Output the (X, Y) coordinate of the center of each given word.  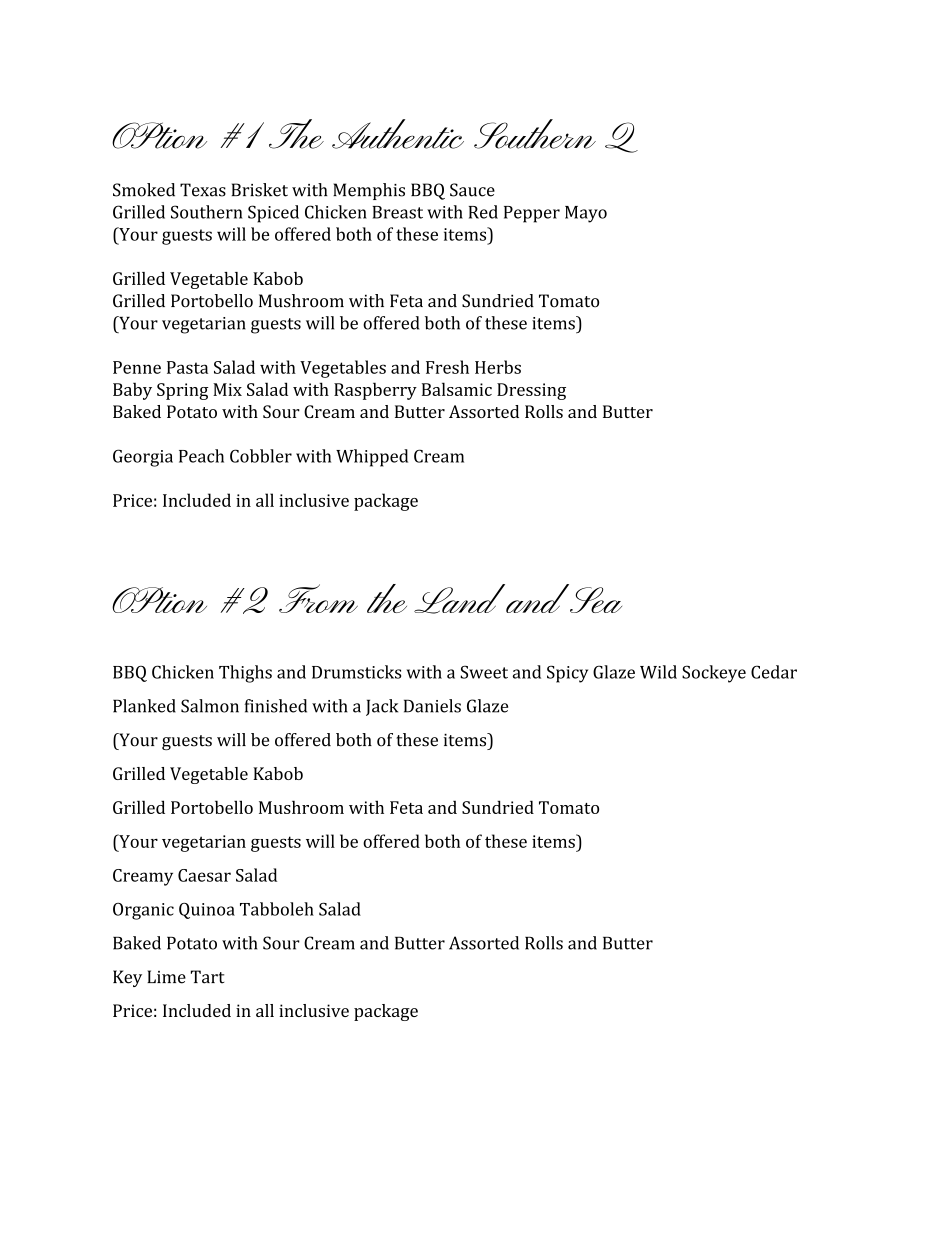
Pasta (187, 367)
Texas (203, 190)
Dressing (531, 391)
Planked (144, 706)
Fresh (447, 367)
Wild (658, 672)
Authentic (398, 134)
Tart (207, 977)
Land (459, 599)
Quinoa (207, 911)
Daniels (432, 706)
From (318, 598)
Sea (596, 600)
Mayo (586, 214)
